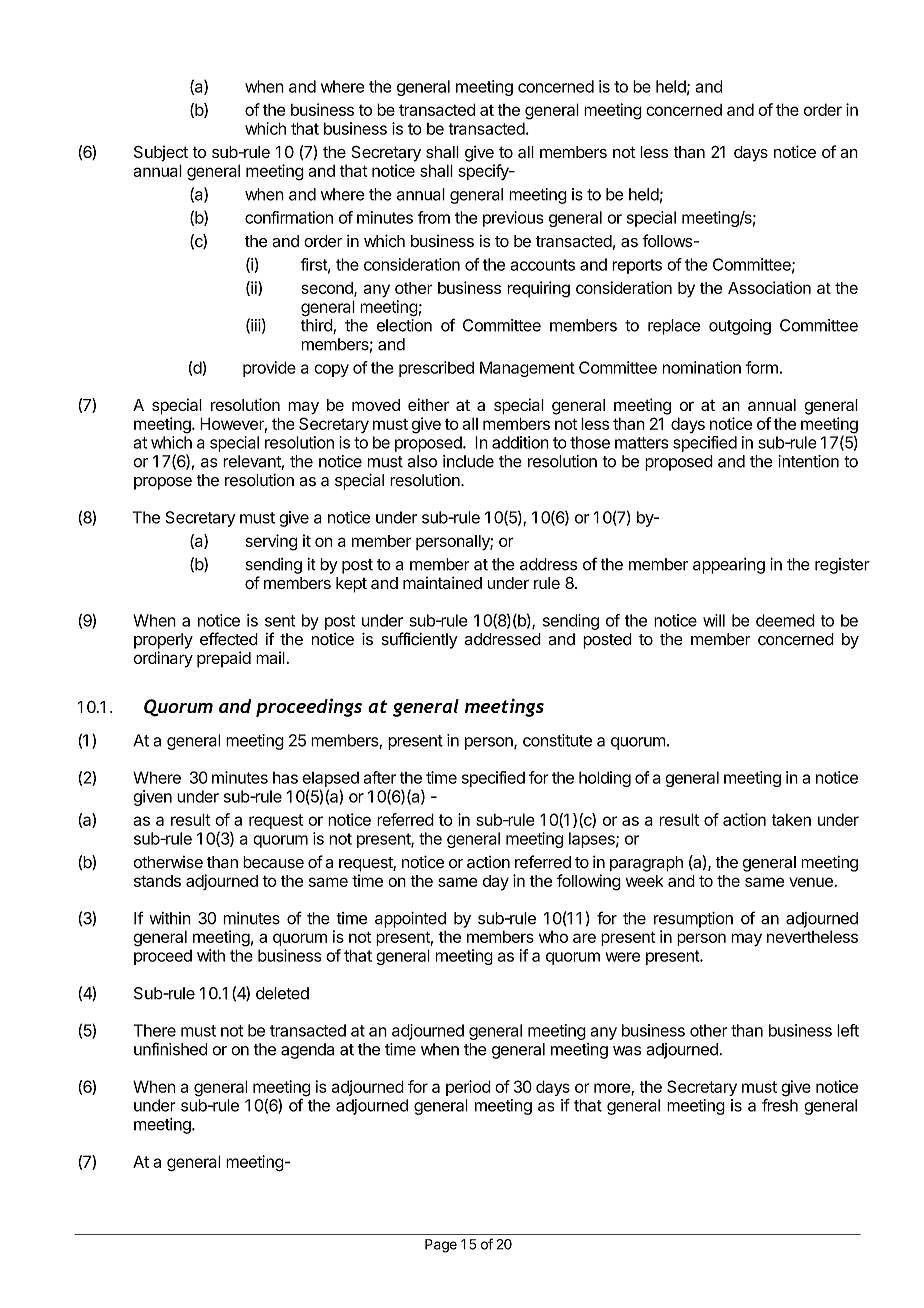  Describe the element at coordinates (589, 882) in the screenshot. I see `following` at that location.
